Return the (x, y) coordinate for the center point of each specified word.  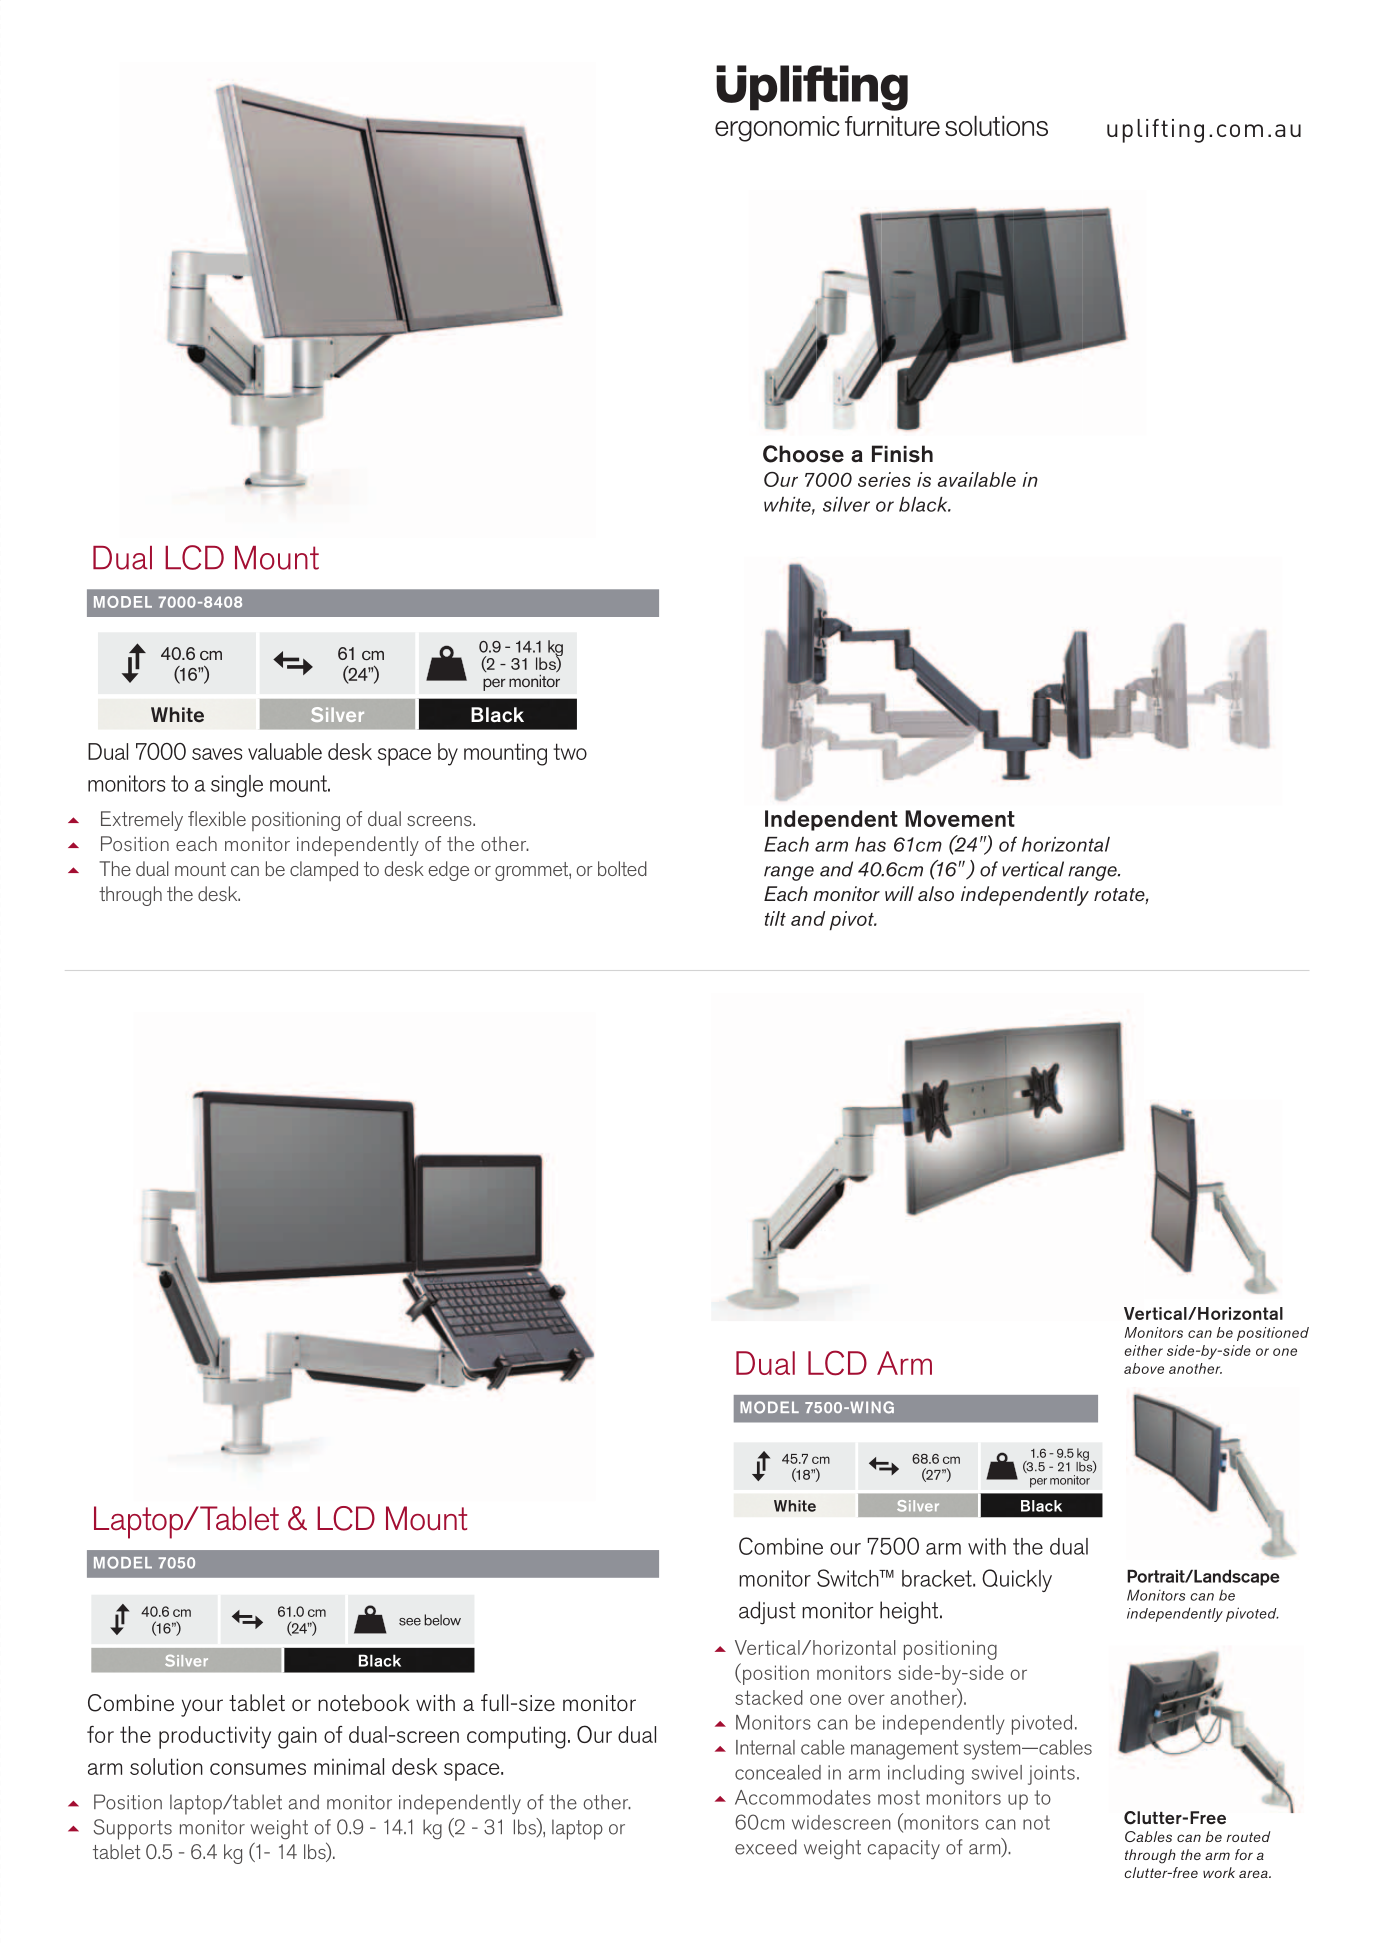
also (936, 893)
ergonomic (777, 129)
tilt (775, 918)
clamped (324, 871)
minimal (349, 1766)
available (977, 479)
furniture (892, 126)
